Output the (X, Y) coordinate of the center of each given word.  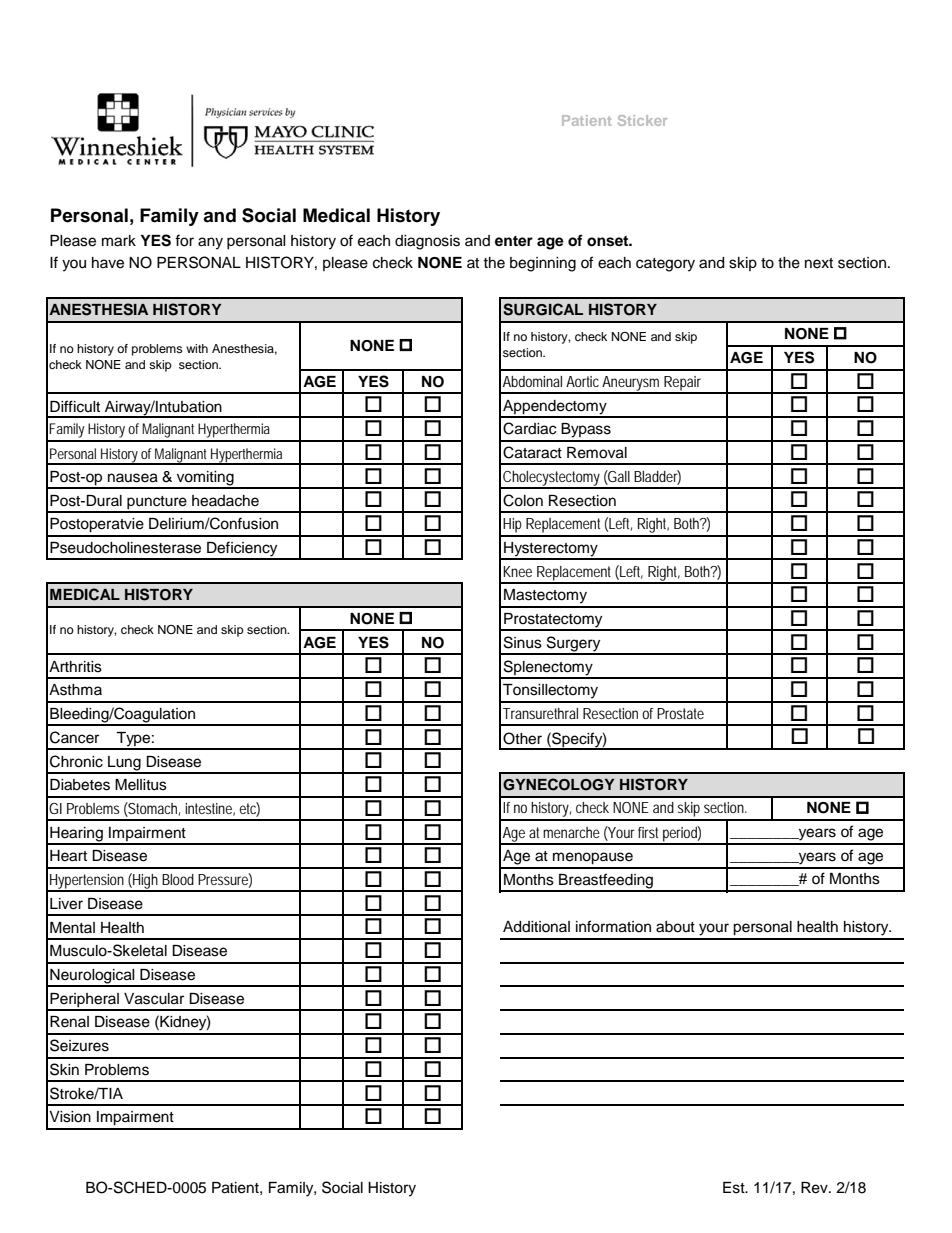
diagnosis (427, 242)
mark (119, 241)
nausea (133, 478)
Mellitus (141, 785)
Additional (536, 927)
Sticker (642, 120)
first (648, 832)
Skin (64, 1069)
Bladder (657, 477)
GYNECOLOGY (558, 784)
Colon (523, 500)
